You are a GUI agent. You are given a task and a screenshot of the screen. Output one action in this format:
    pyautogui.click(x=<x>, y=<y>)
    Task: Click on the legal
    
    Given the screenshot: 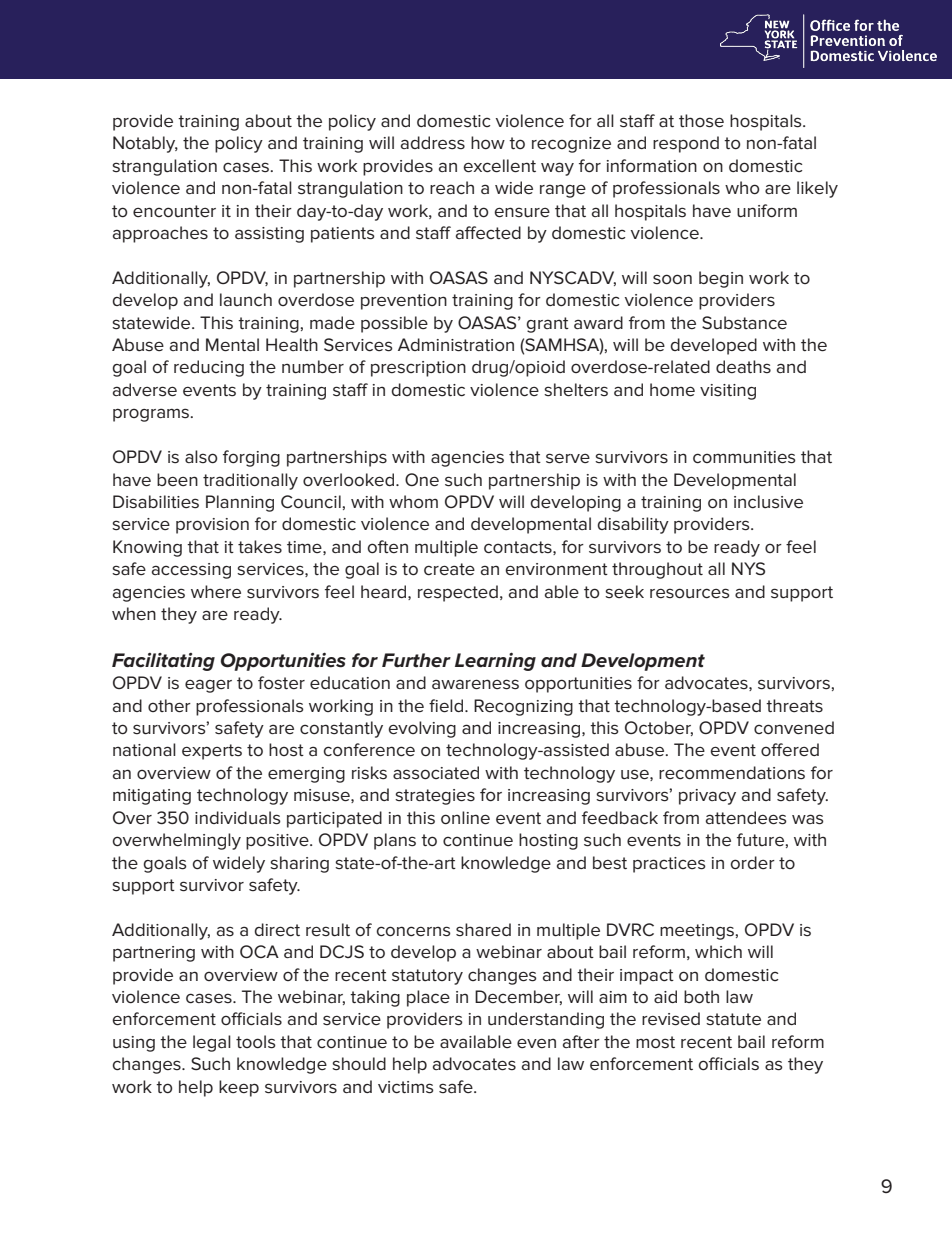 What is the action you would take?
    pyautogui.click(x=212, y=1043)
